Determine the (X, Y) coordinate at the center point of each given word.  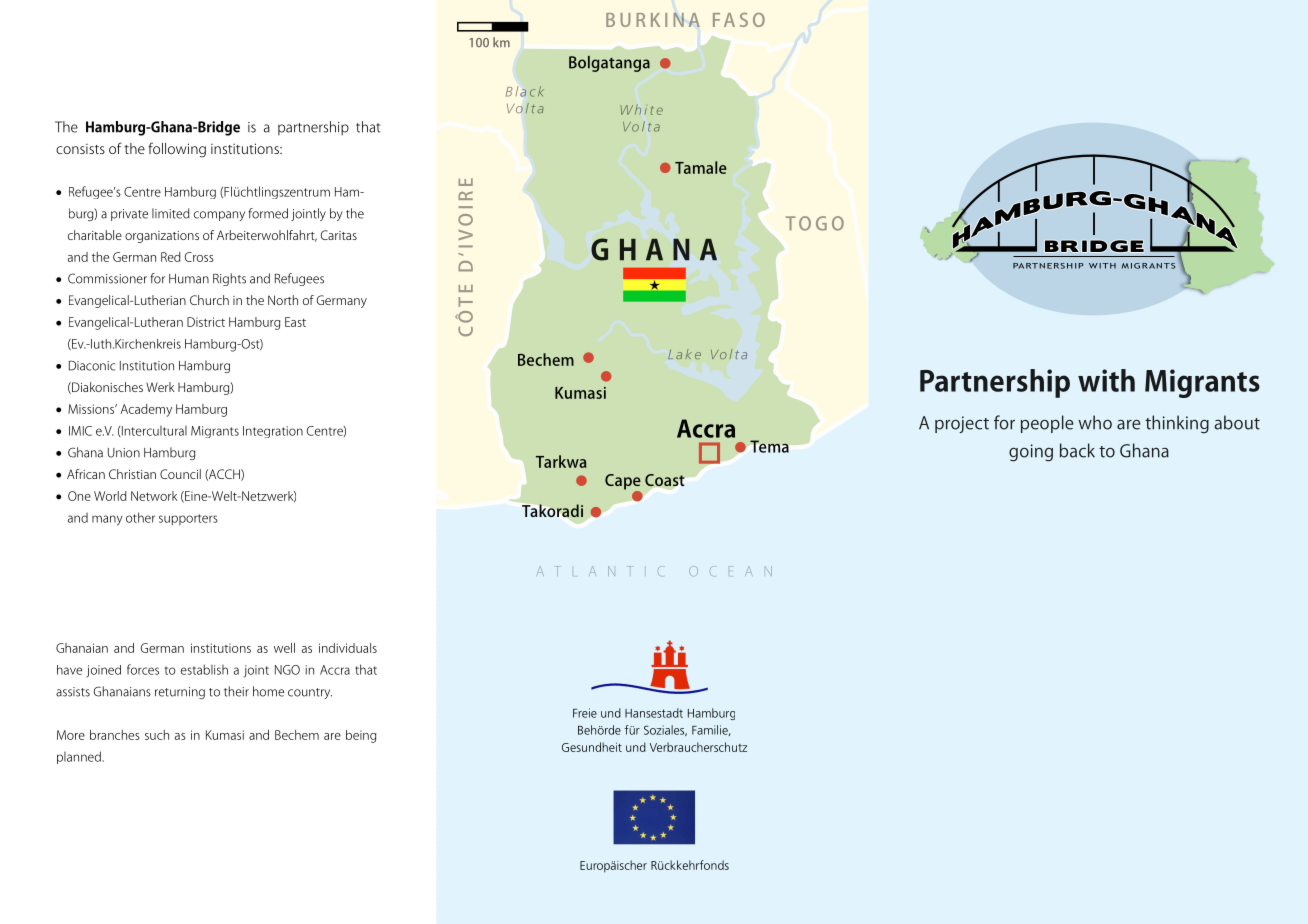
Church (209, 300)
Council (180, 474)
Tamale (701, 167)
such (157, 735)
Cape (623, 483)
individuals (348, 648)
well (284, 648)
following (177, 150)
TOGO (815, 223)
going (1031, 453)
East (295, 322)
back (1077, 450)
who (1095, 422)
